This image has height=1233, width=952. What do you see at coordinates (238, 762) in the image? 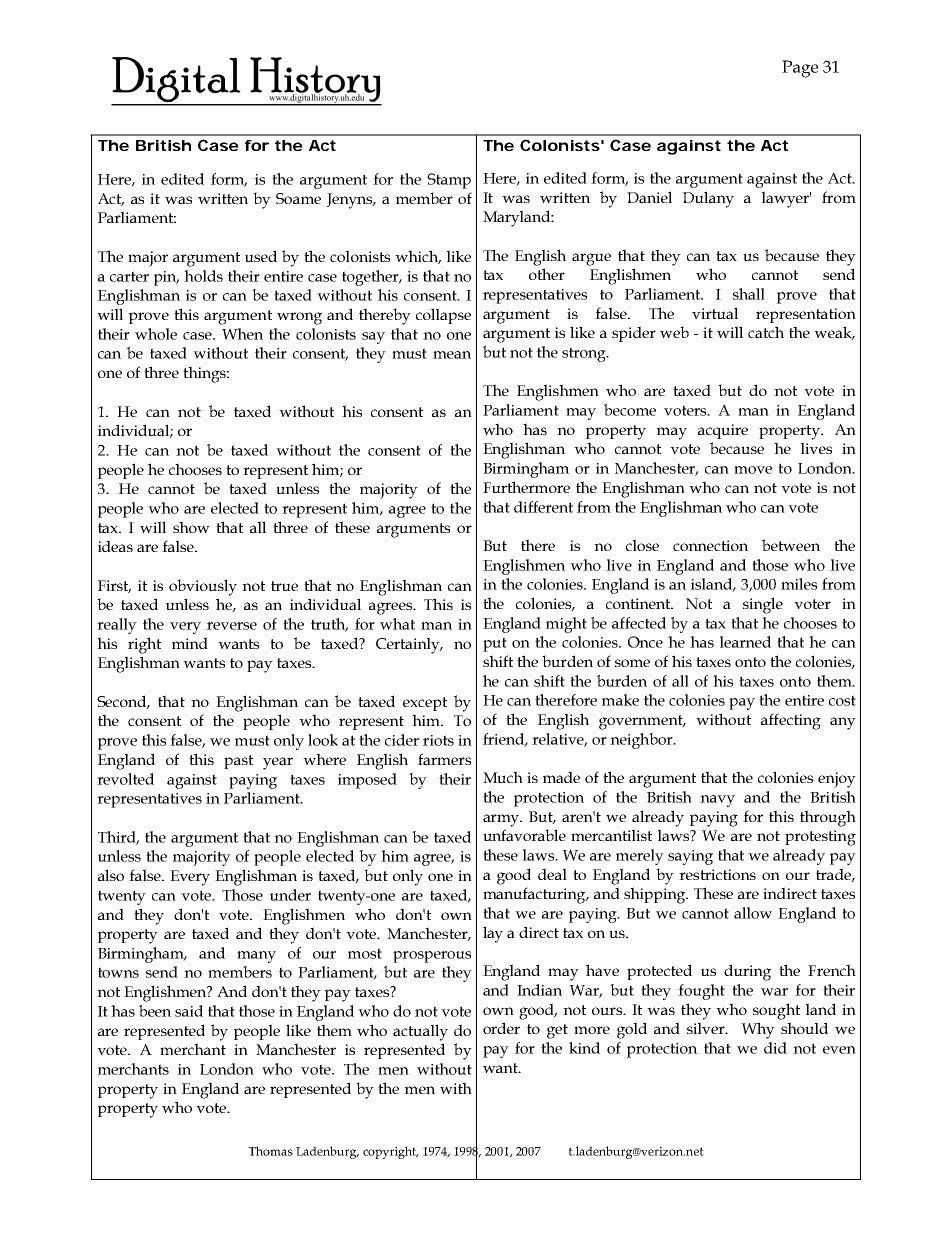
I see `past` at bounding box center [238, 762].
